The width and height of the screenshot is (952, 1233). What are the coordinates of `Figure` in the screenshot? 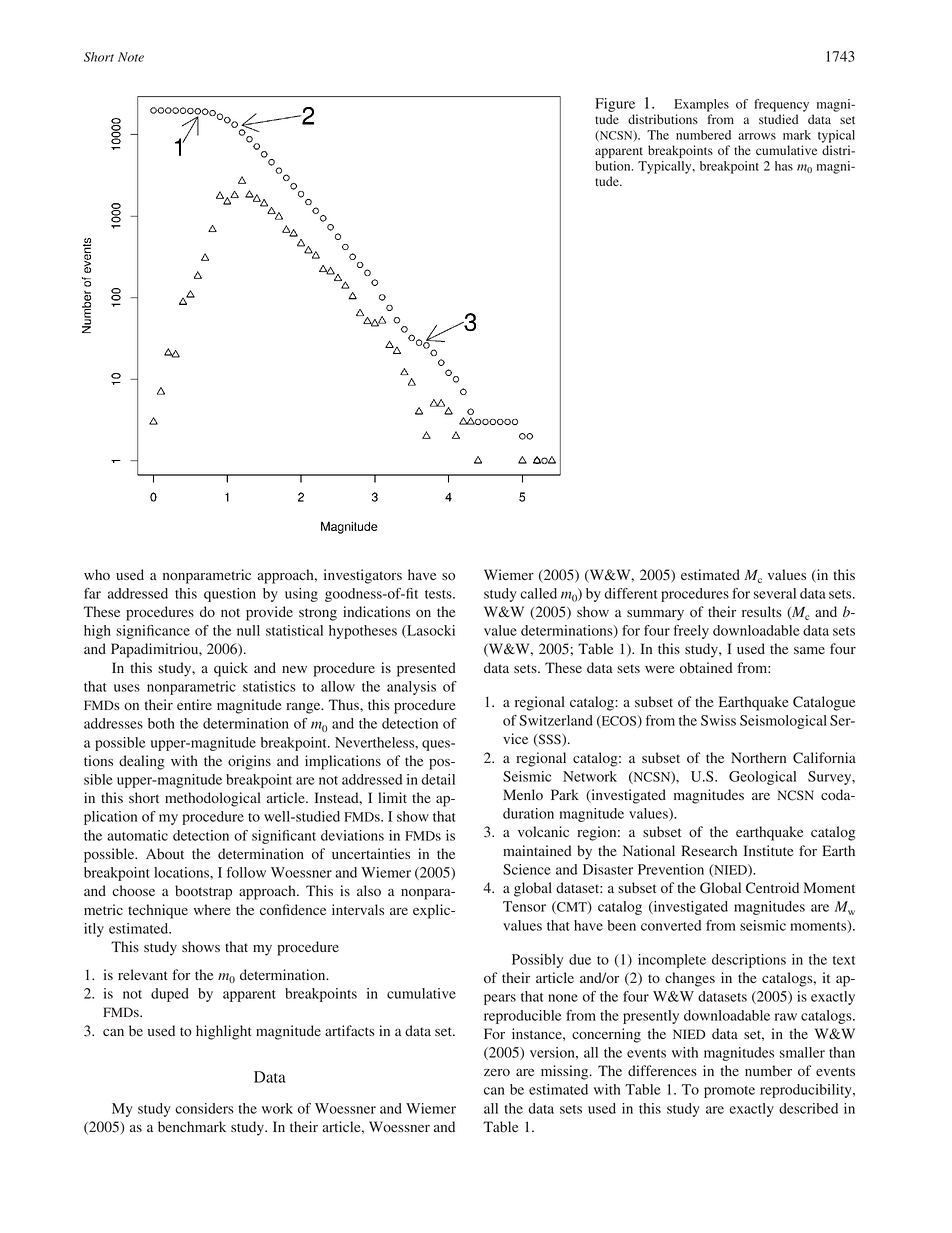 It's located at (615, 105).
